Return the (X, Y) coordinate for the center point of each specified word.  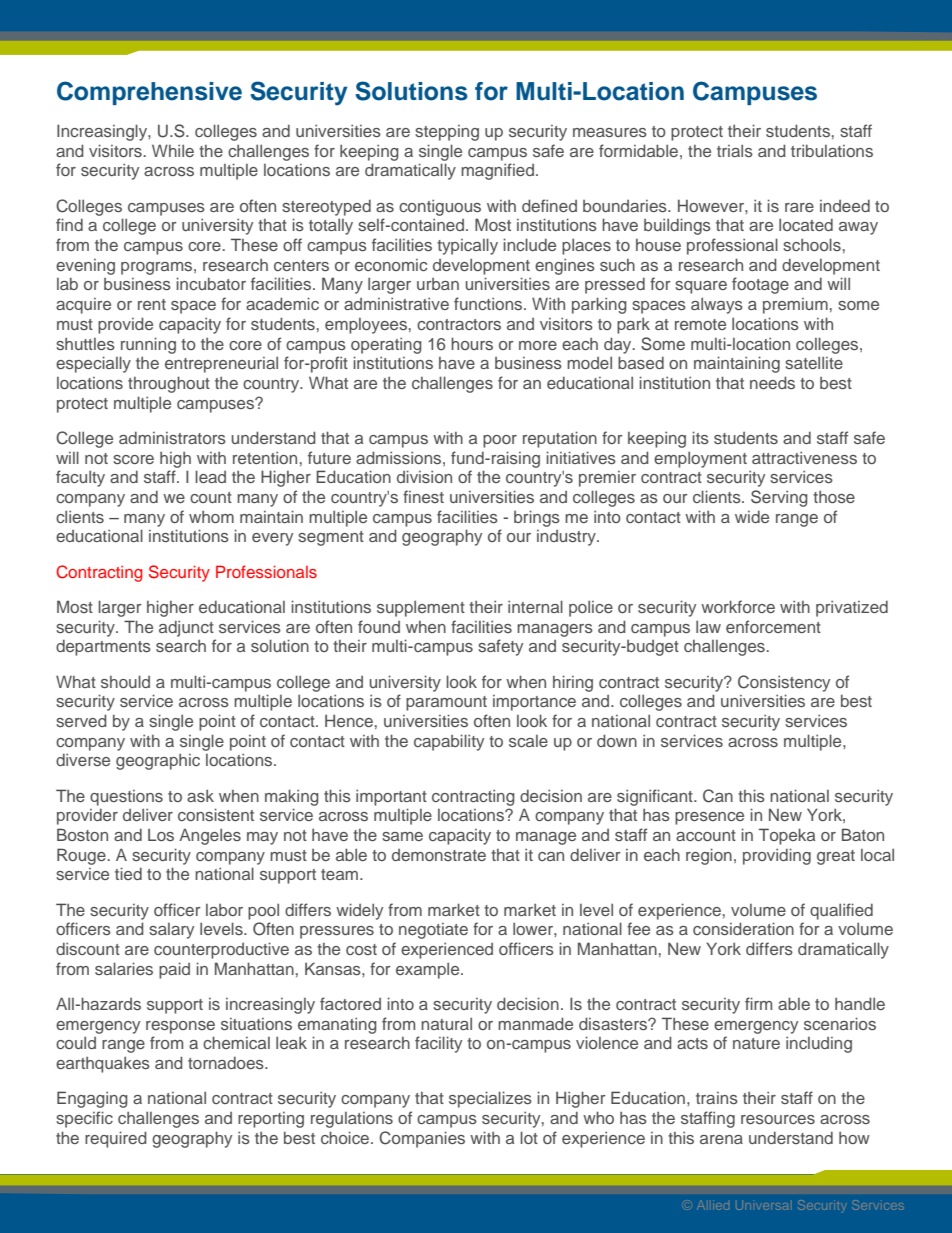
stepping (447, 133)
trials (735, 151)
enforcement (773, 626)
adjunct (186, 629)
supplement (421, 609)
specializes (490, 1099)
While (173, 150)
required (116, 1139)
